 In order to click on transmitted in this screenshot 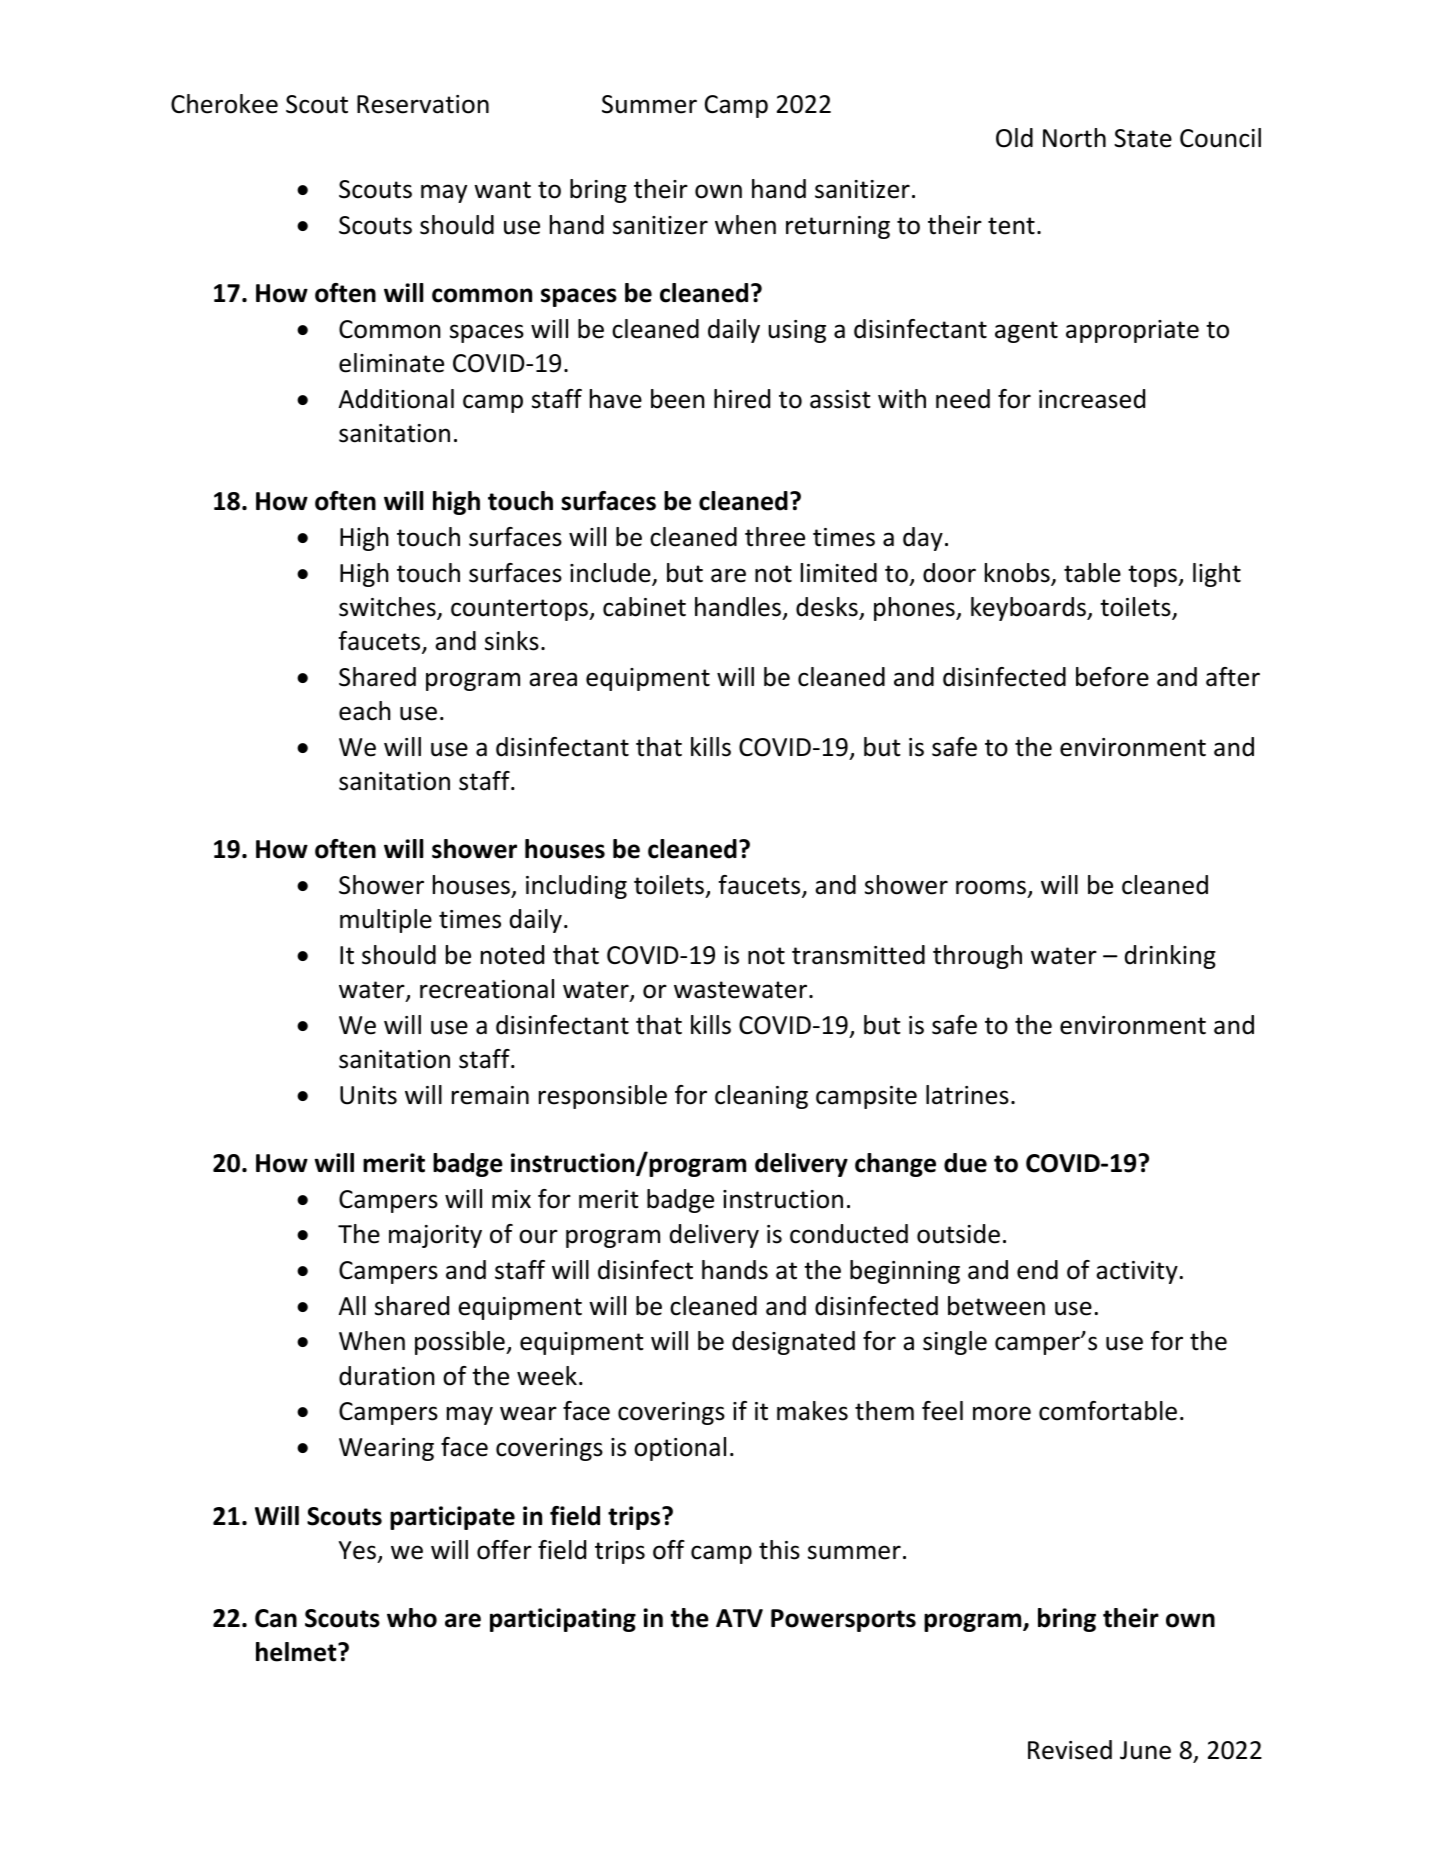, I will do `click(858, 955)`.
